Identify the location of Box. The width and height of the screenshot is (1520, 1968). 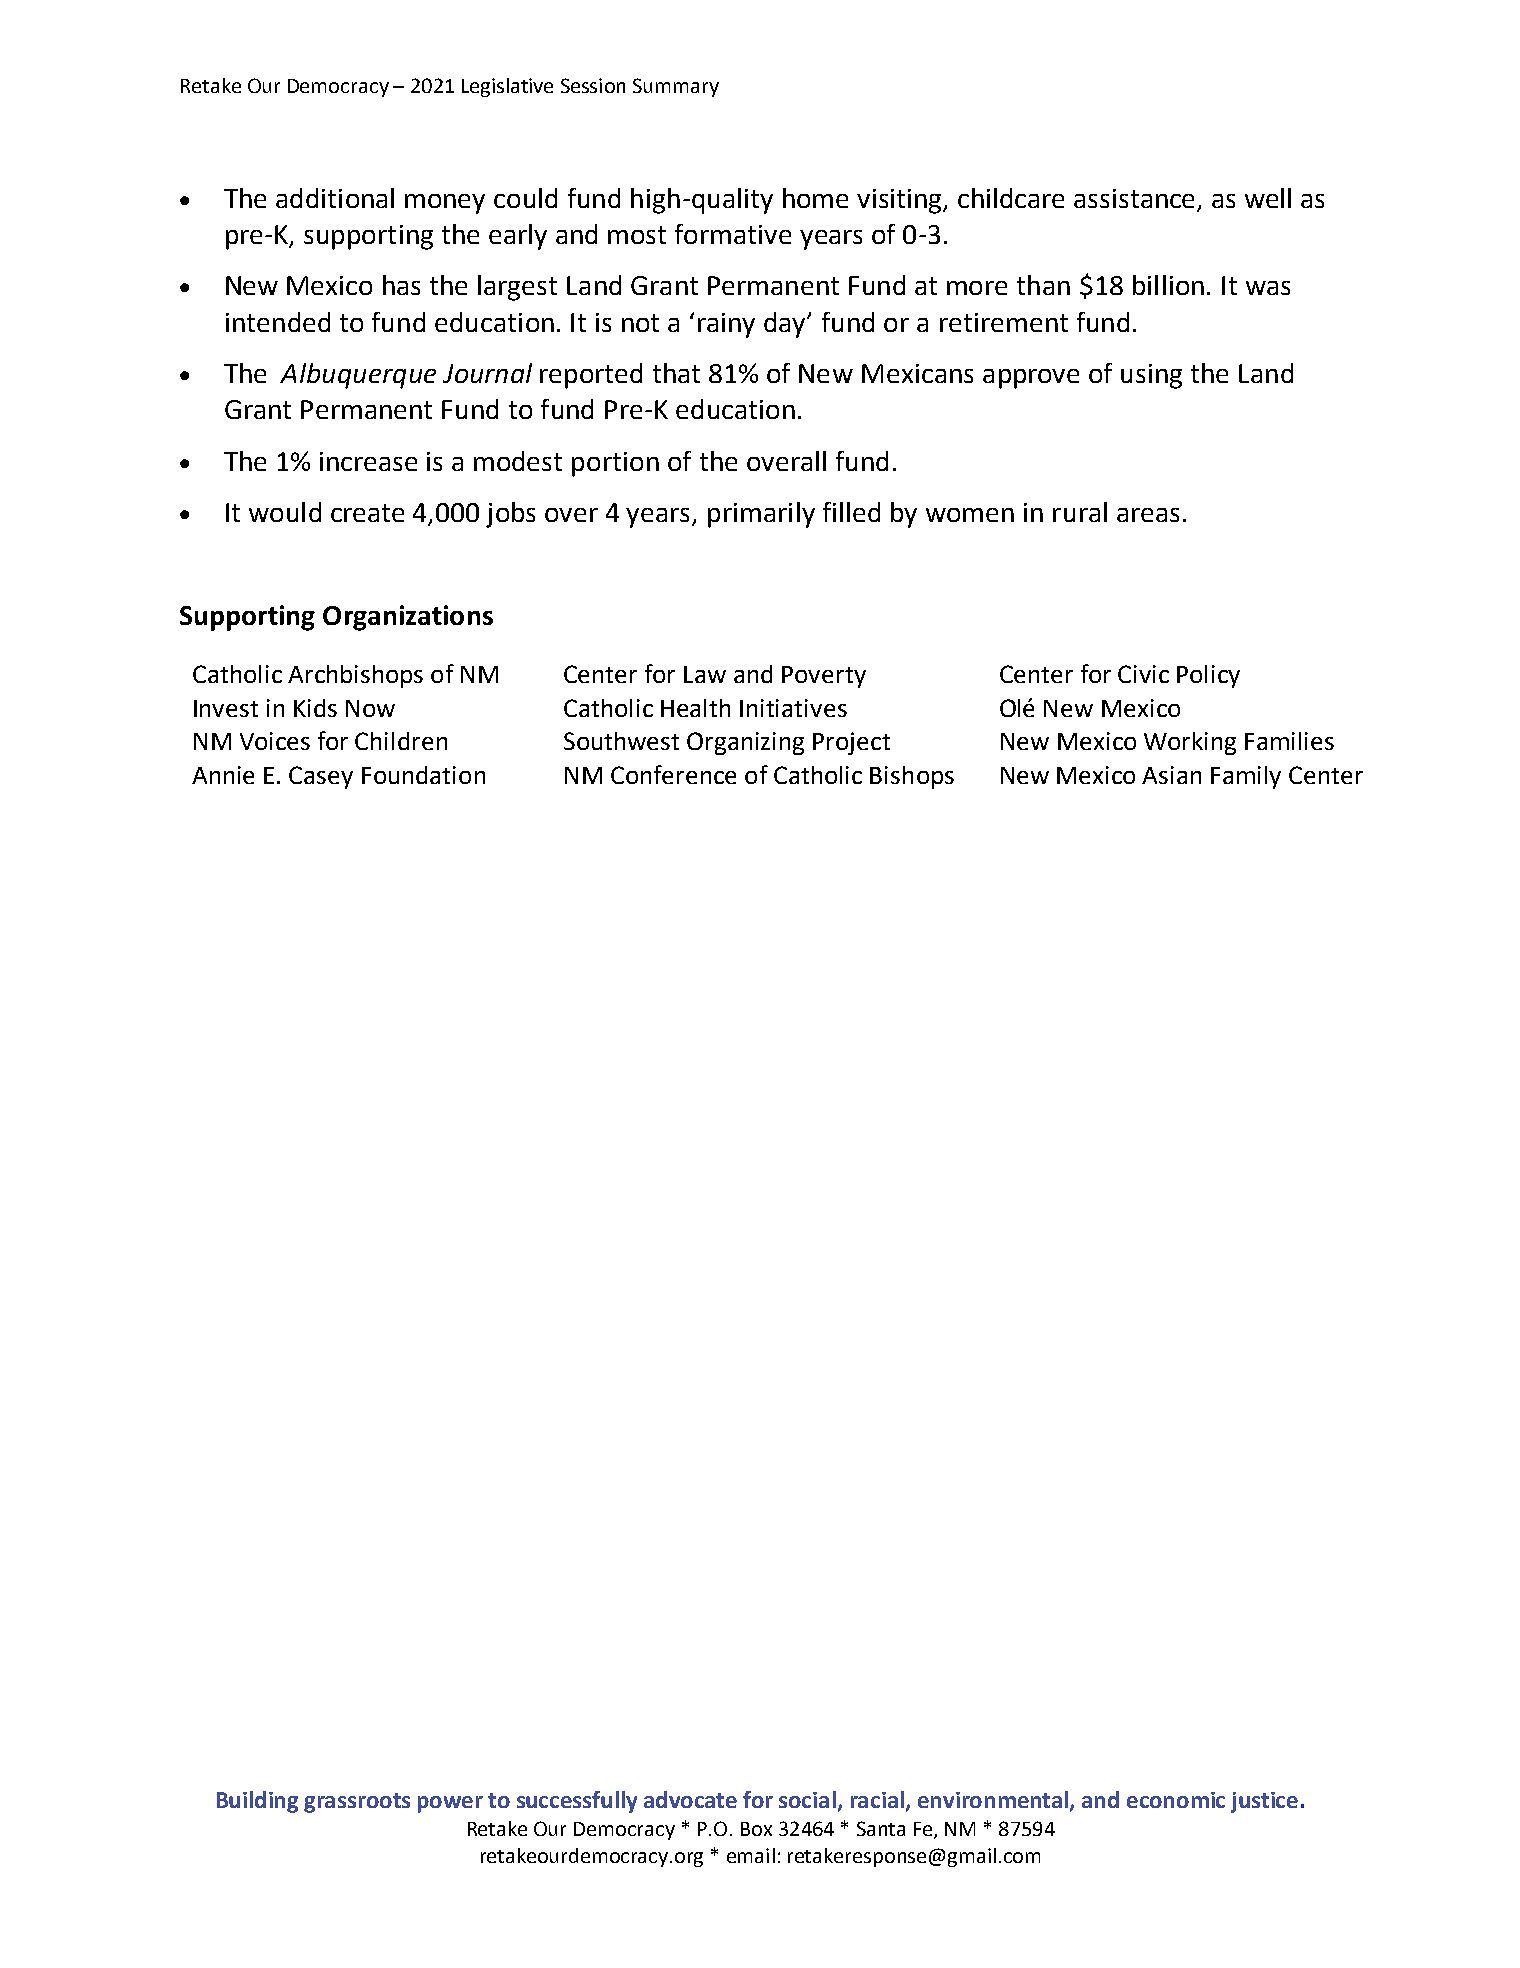
(756, 1829).
